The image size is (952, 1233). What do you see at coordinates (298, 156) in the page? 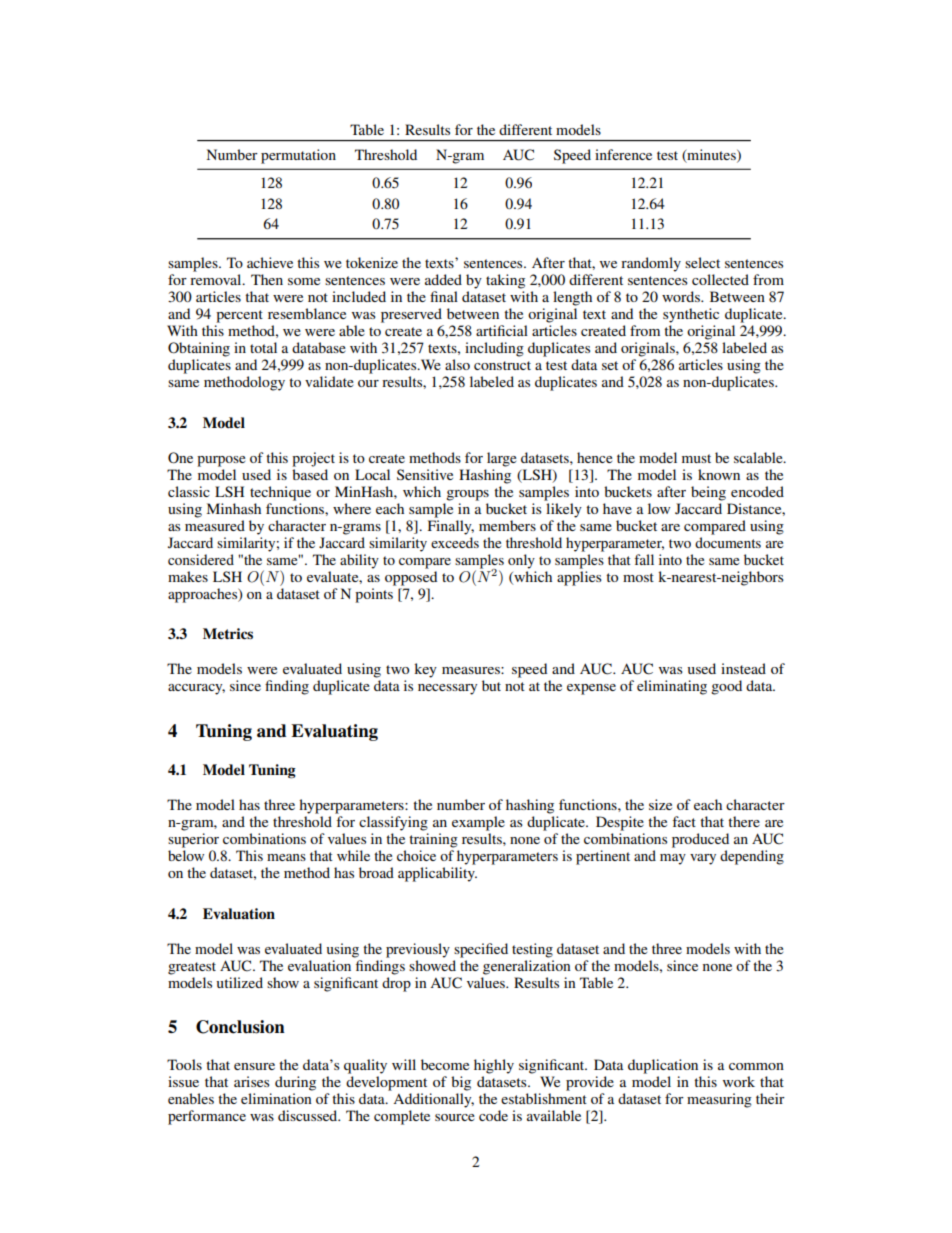
I see `permutation` at bounding box center [298, 156].
